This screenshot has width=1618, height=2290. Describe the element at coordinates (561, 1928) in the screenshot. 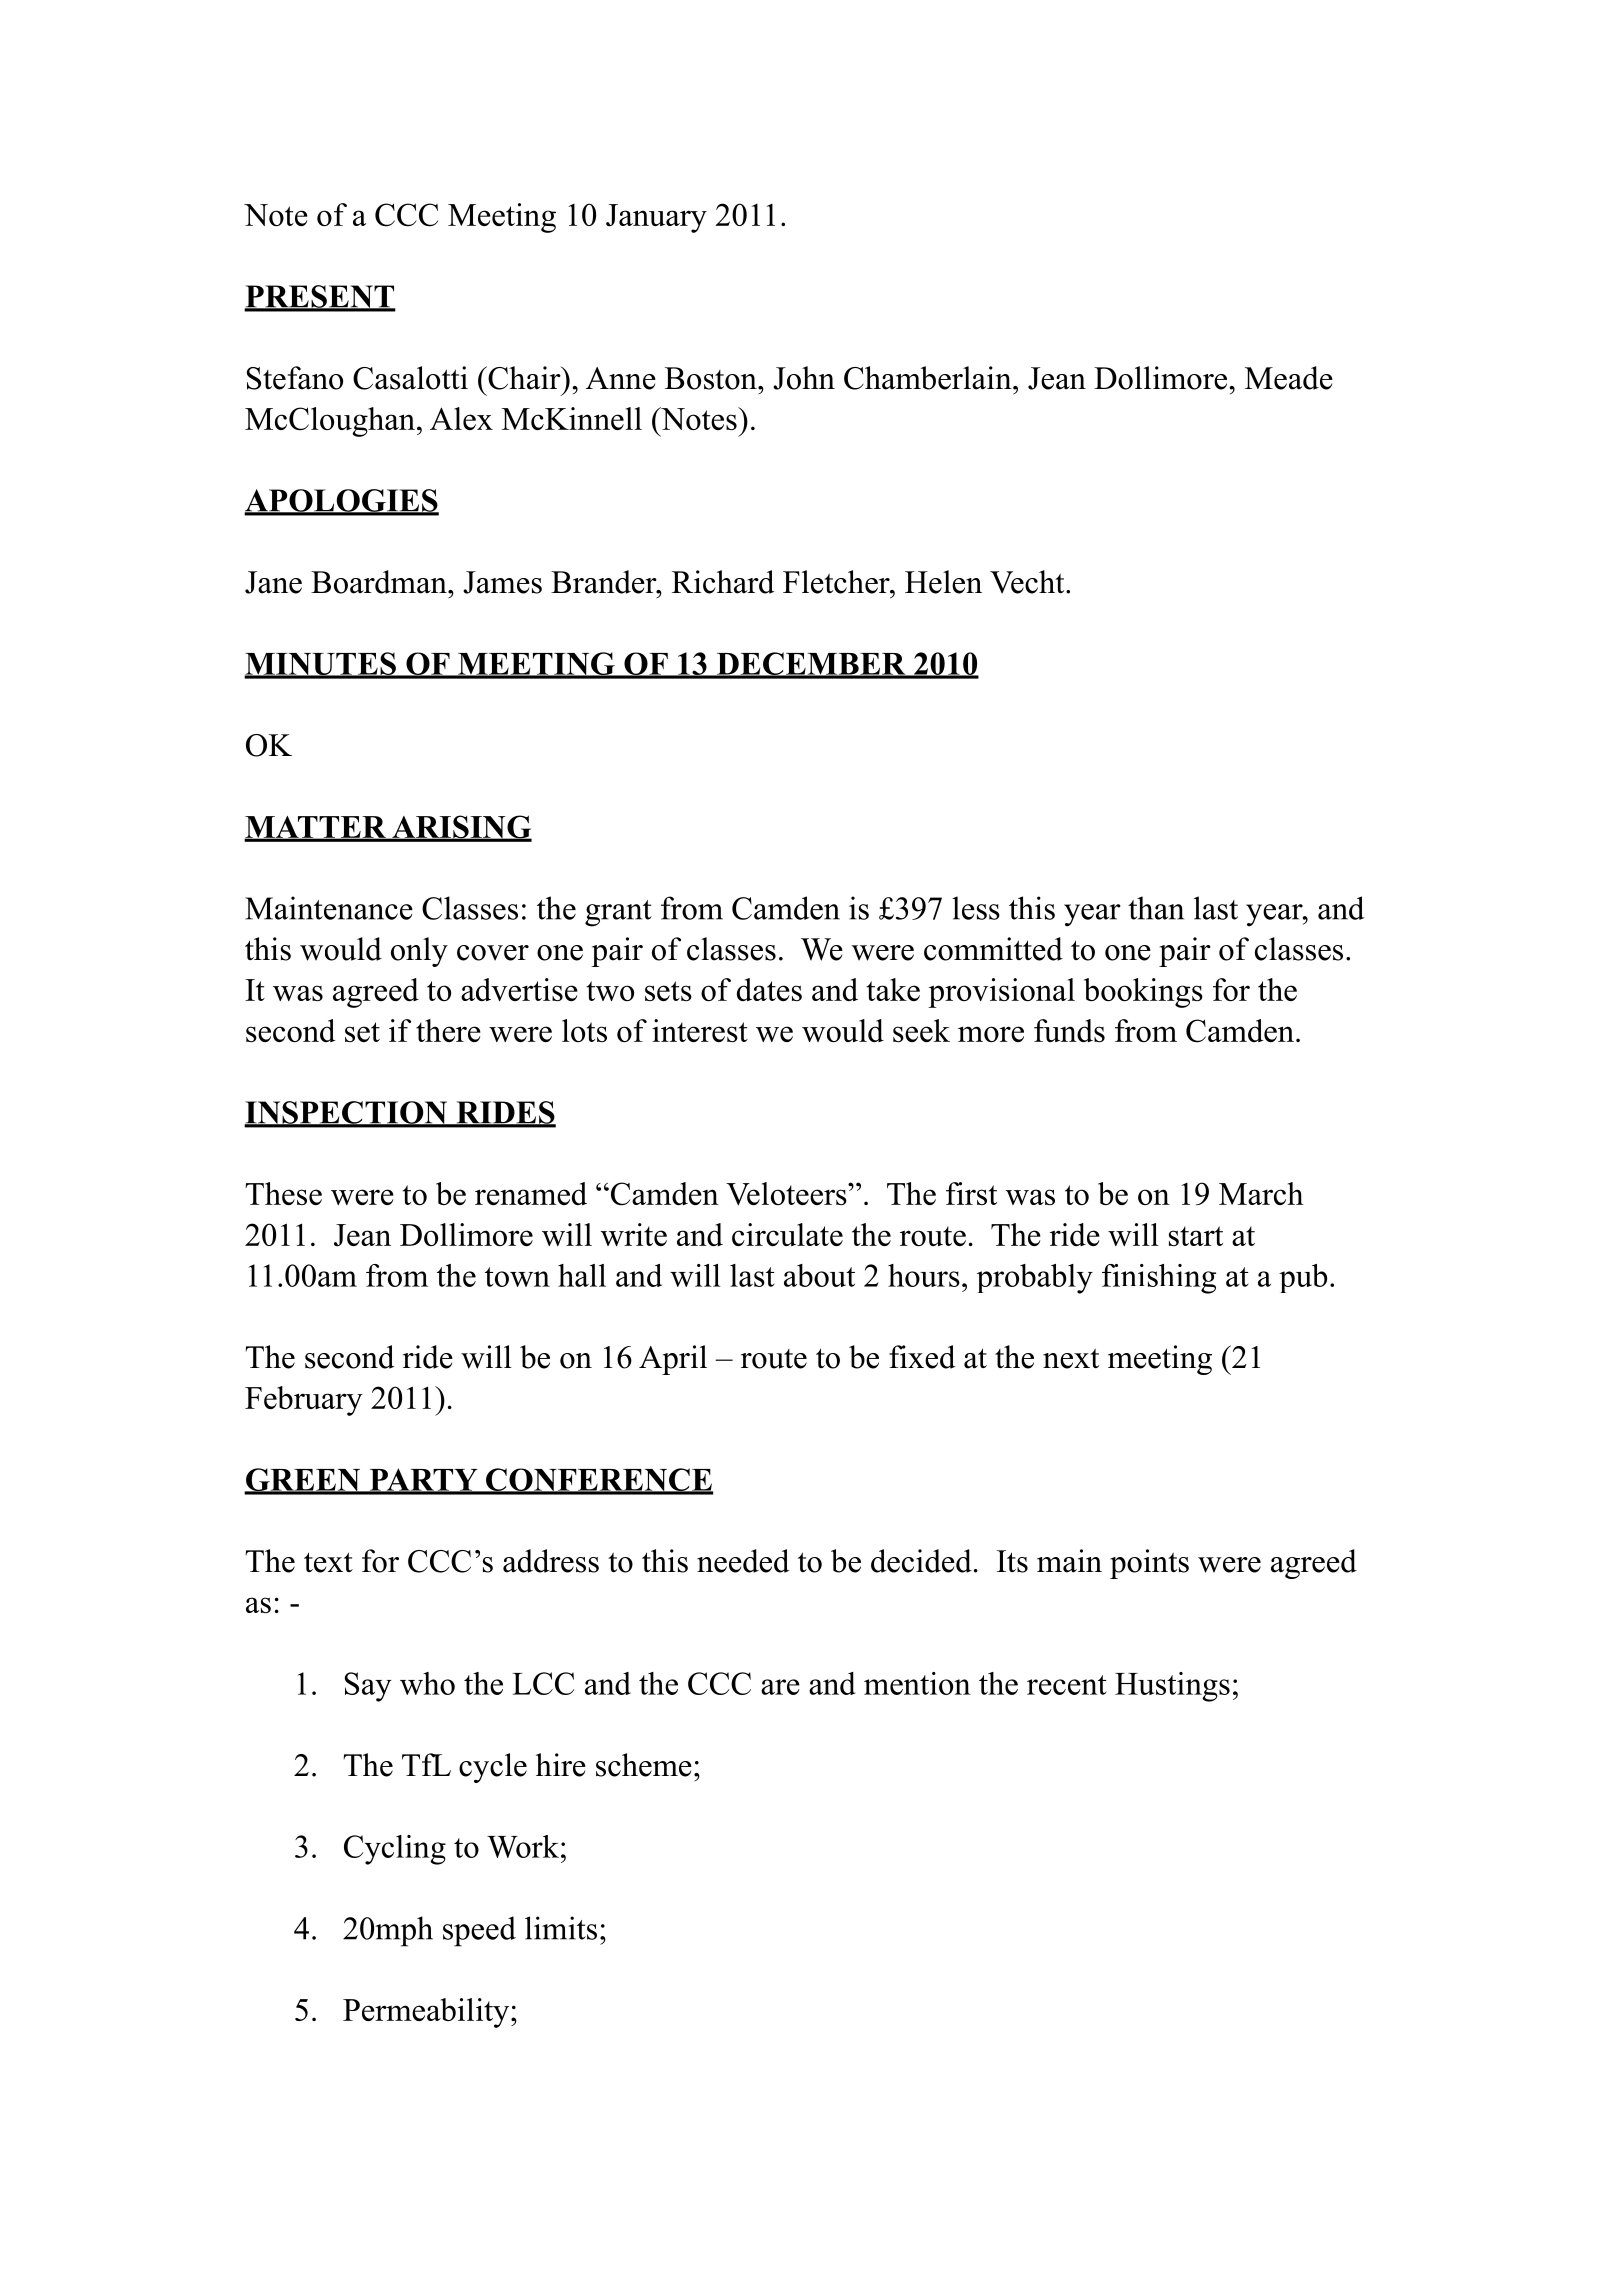

I see `limits` at that location.
